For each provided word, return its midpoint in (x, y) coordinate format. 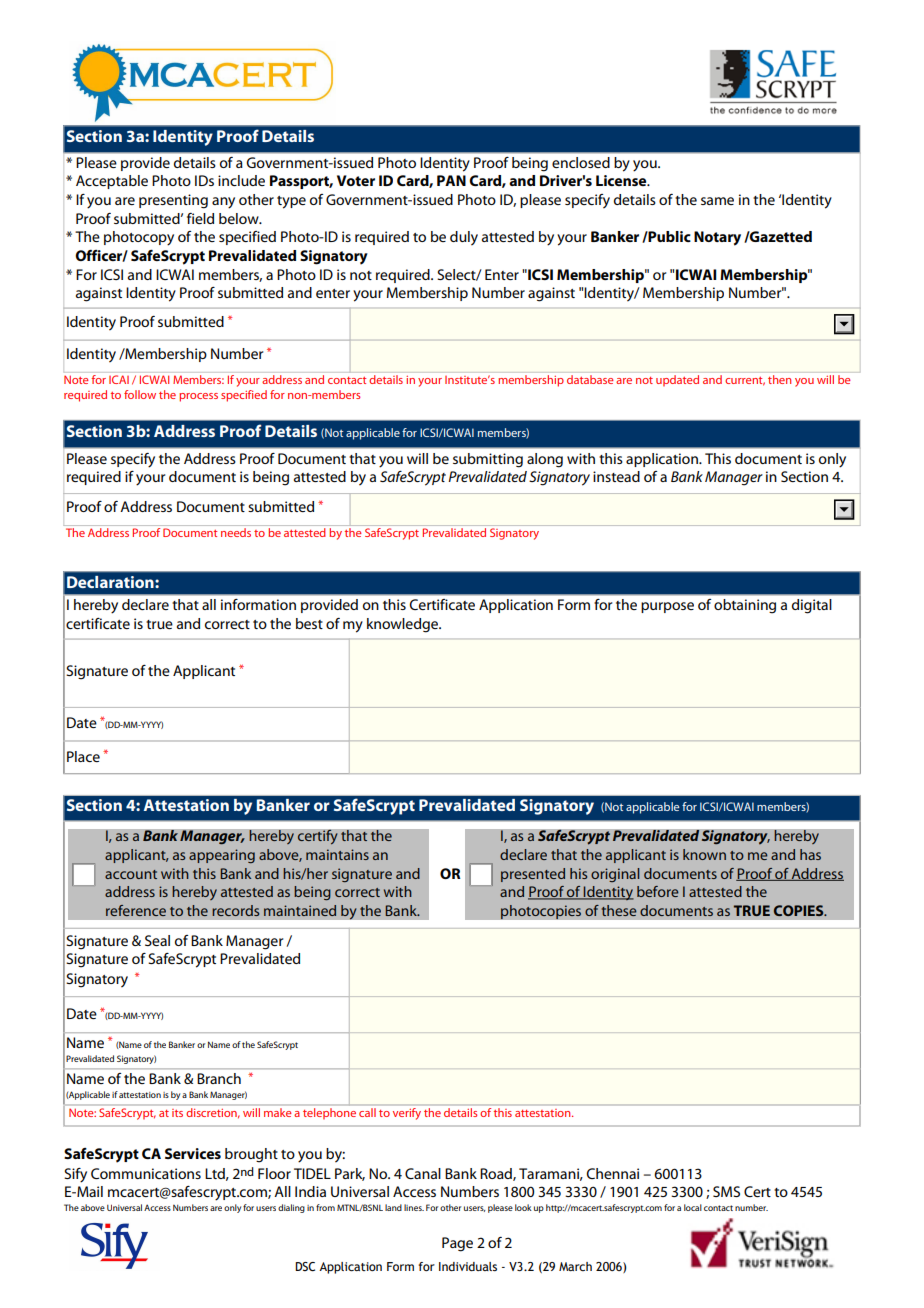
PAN (451, 180)
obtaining (745, 606)
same (717, 201)
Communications (146, 1173)
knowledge (404, 625)
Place (83, 756)
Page (457, 1244)
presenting (173, 201)
